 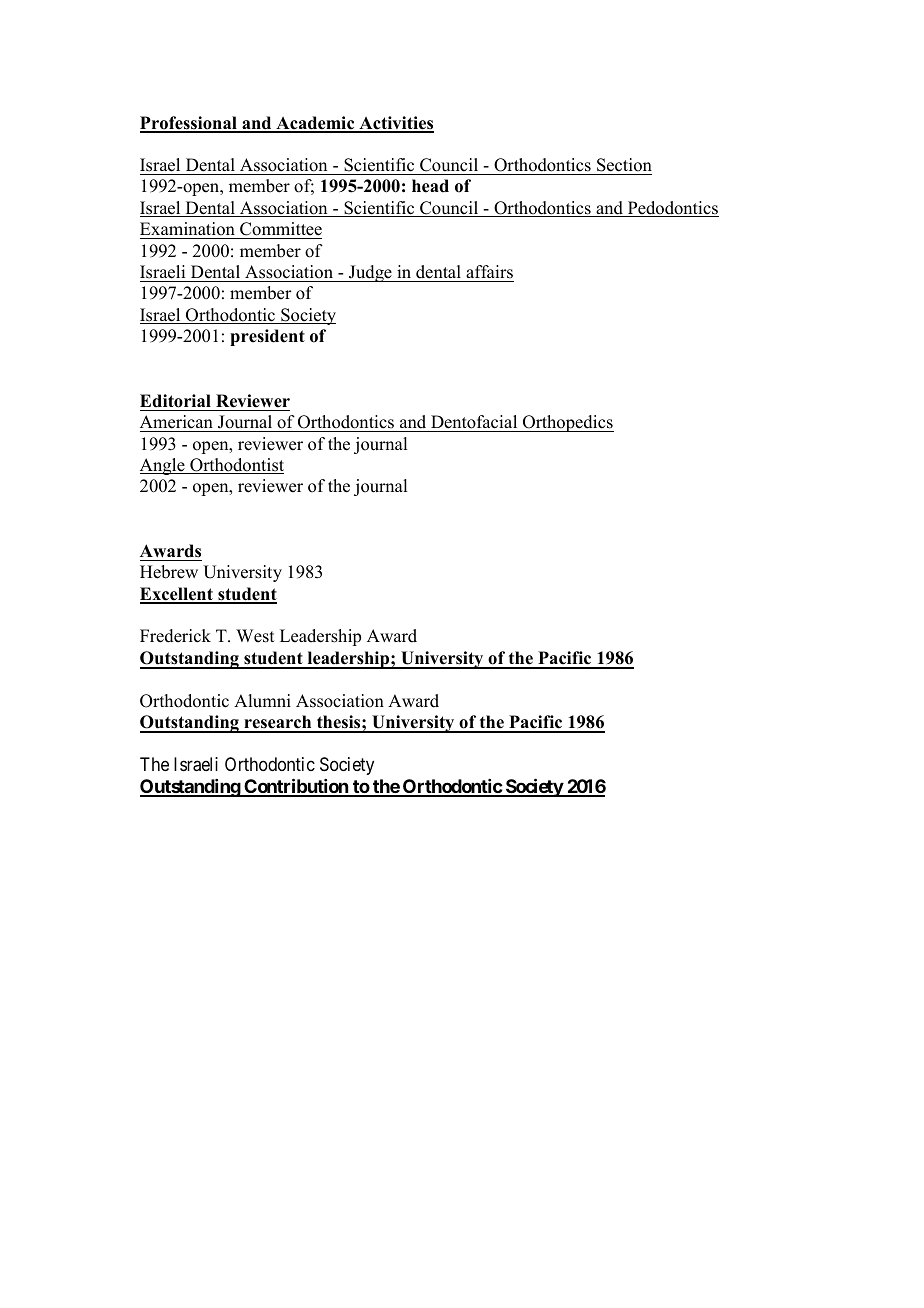 I want to click on Contribution, so click(x=296, y=787).
